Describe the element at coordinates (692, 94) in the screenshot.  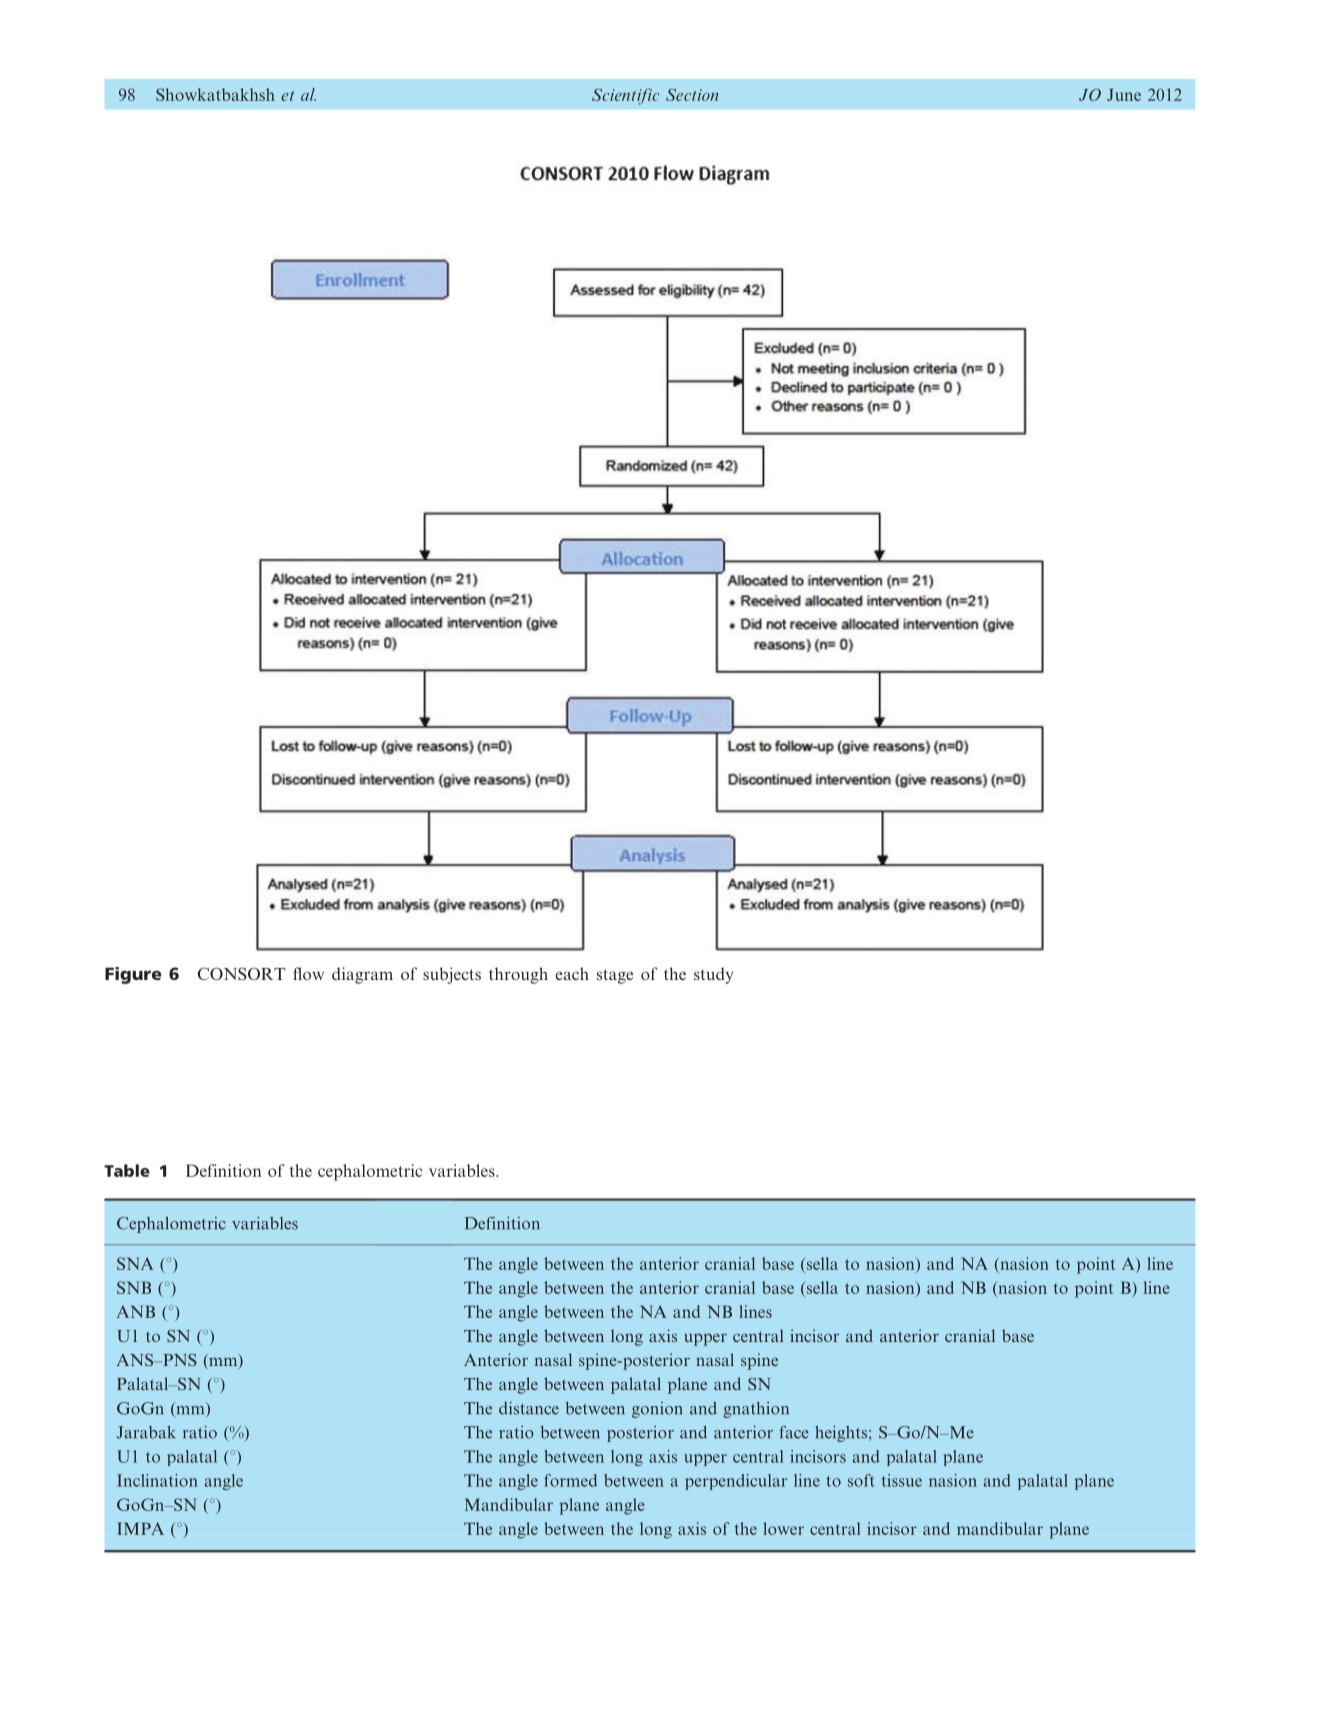
I see `Section` at that location.
